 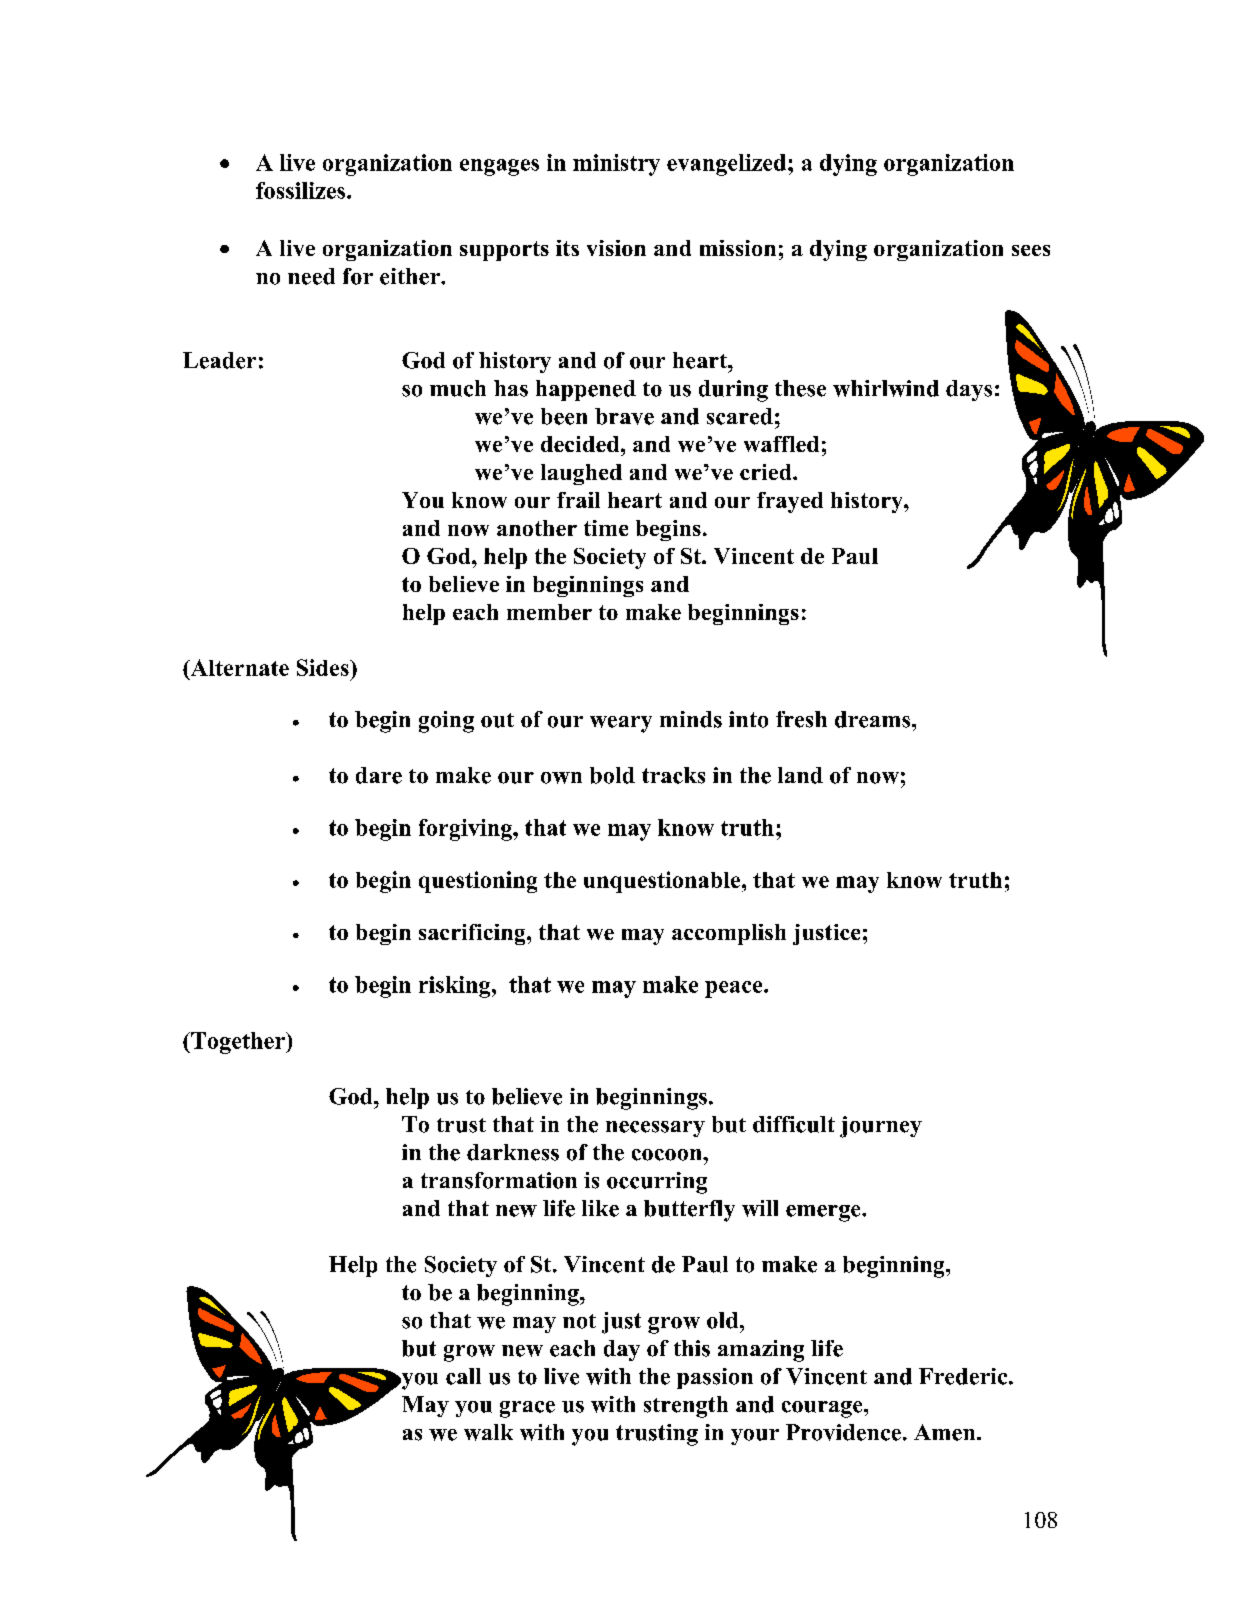 What do you see at coordinates (463, 1376) in the image?
I see `call` at bounding box center [463, 1376].
